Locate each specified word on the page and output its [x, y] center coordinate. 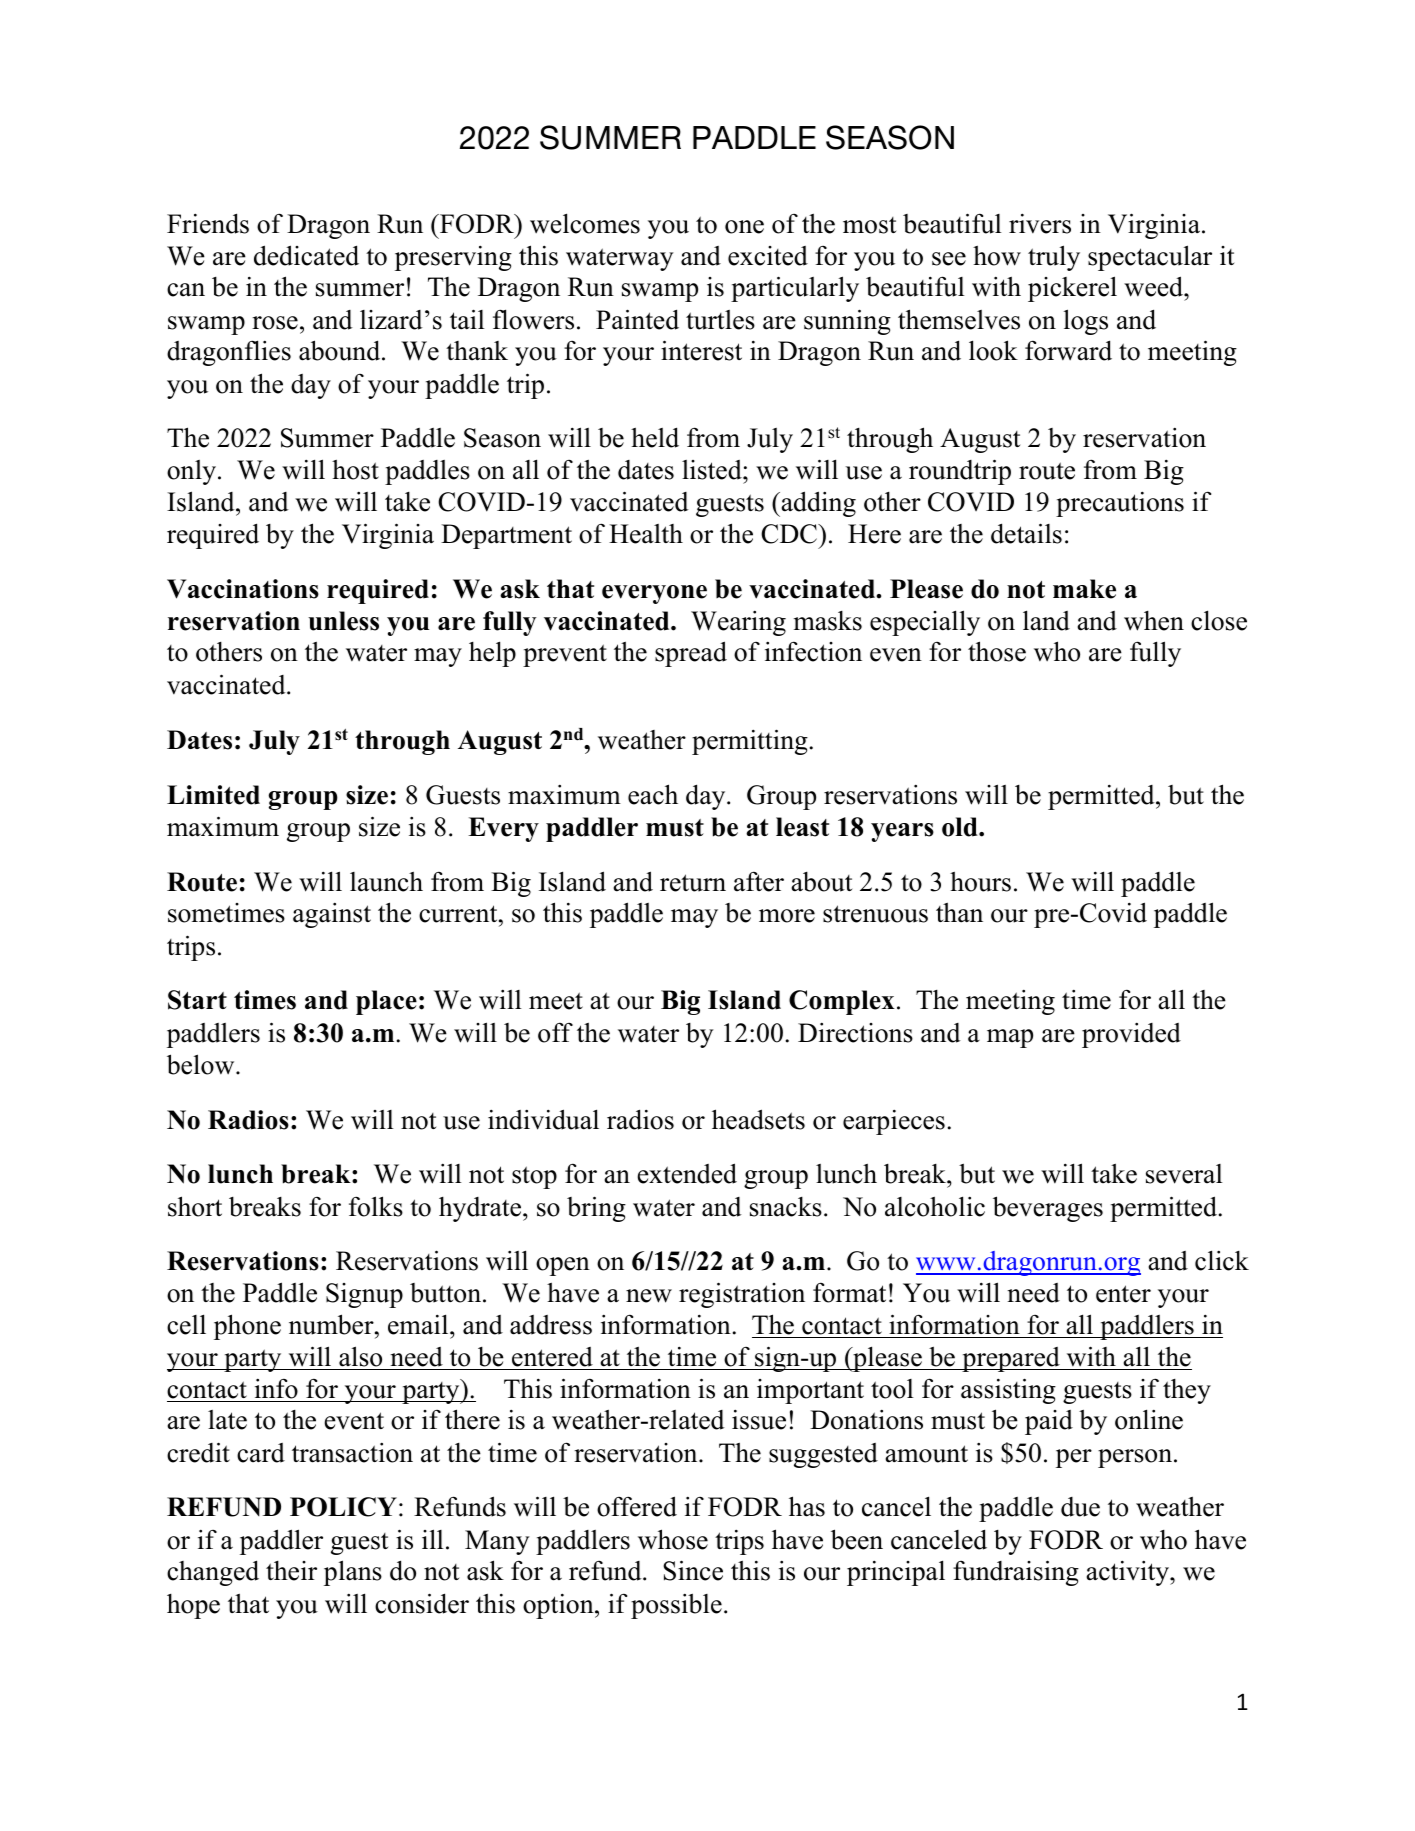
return [693, 883]
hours [980, 881]
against [332, 915]
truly [1054, 258]
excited [768, 256]
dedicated [306, 255]
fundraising [1016, 1573]
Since [693, 1570]
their [291, 1571]
